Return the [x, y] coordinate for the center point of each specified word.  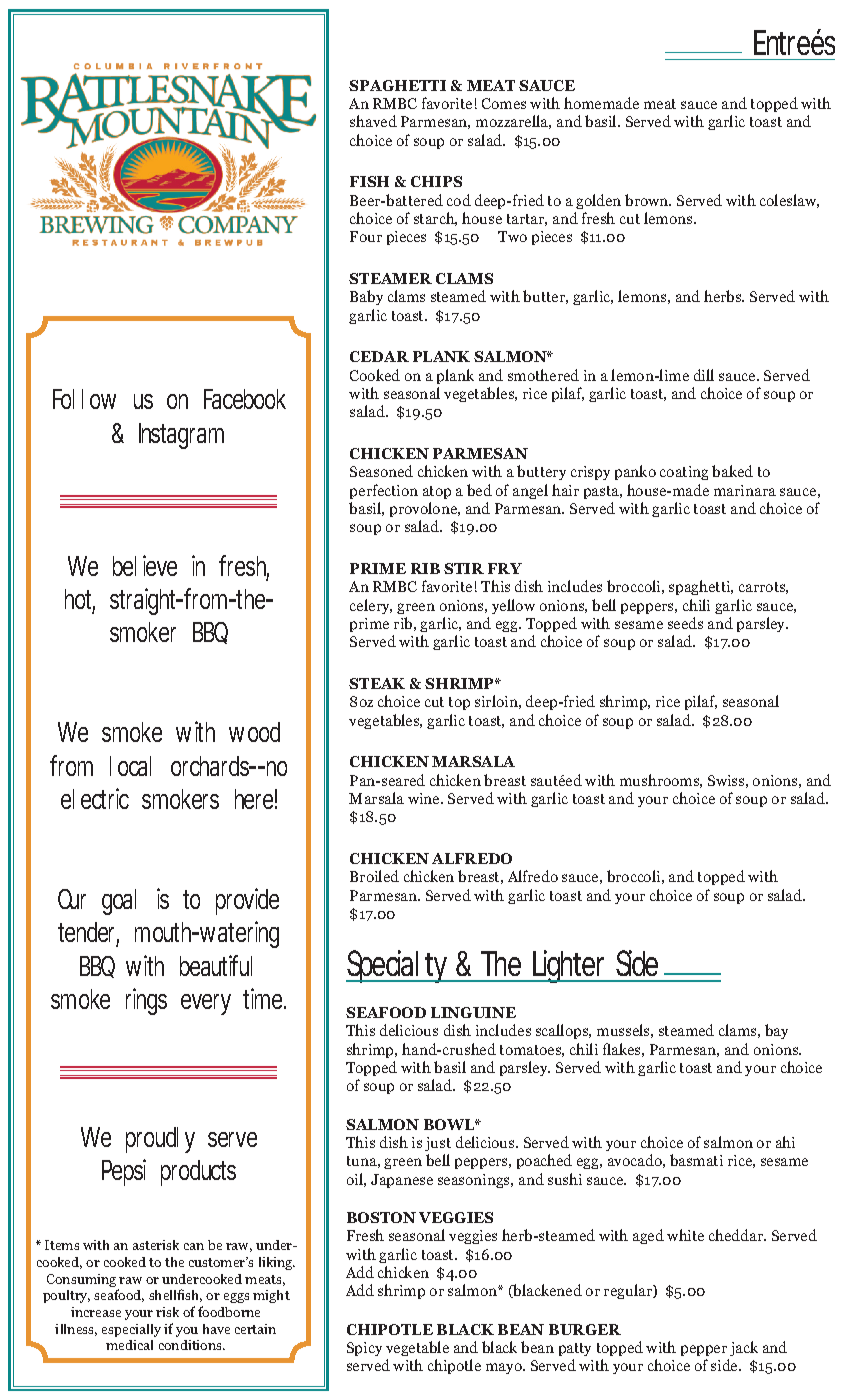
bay [776, 1031]
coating [684, 473]
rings [146, 1001]
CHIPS [436, 181]
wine [425, 798]
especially [131, 1330]
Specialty [400, 966]
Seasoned [381, 471]
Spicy [364, 1349]
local [130, 766]
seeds [685, 623]
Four [366, 236]
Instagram [181, 436]
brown [648, 200]
